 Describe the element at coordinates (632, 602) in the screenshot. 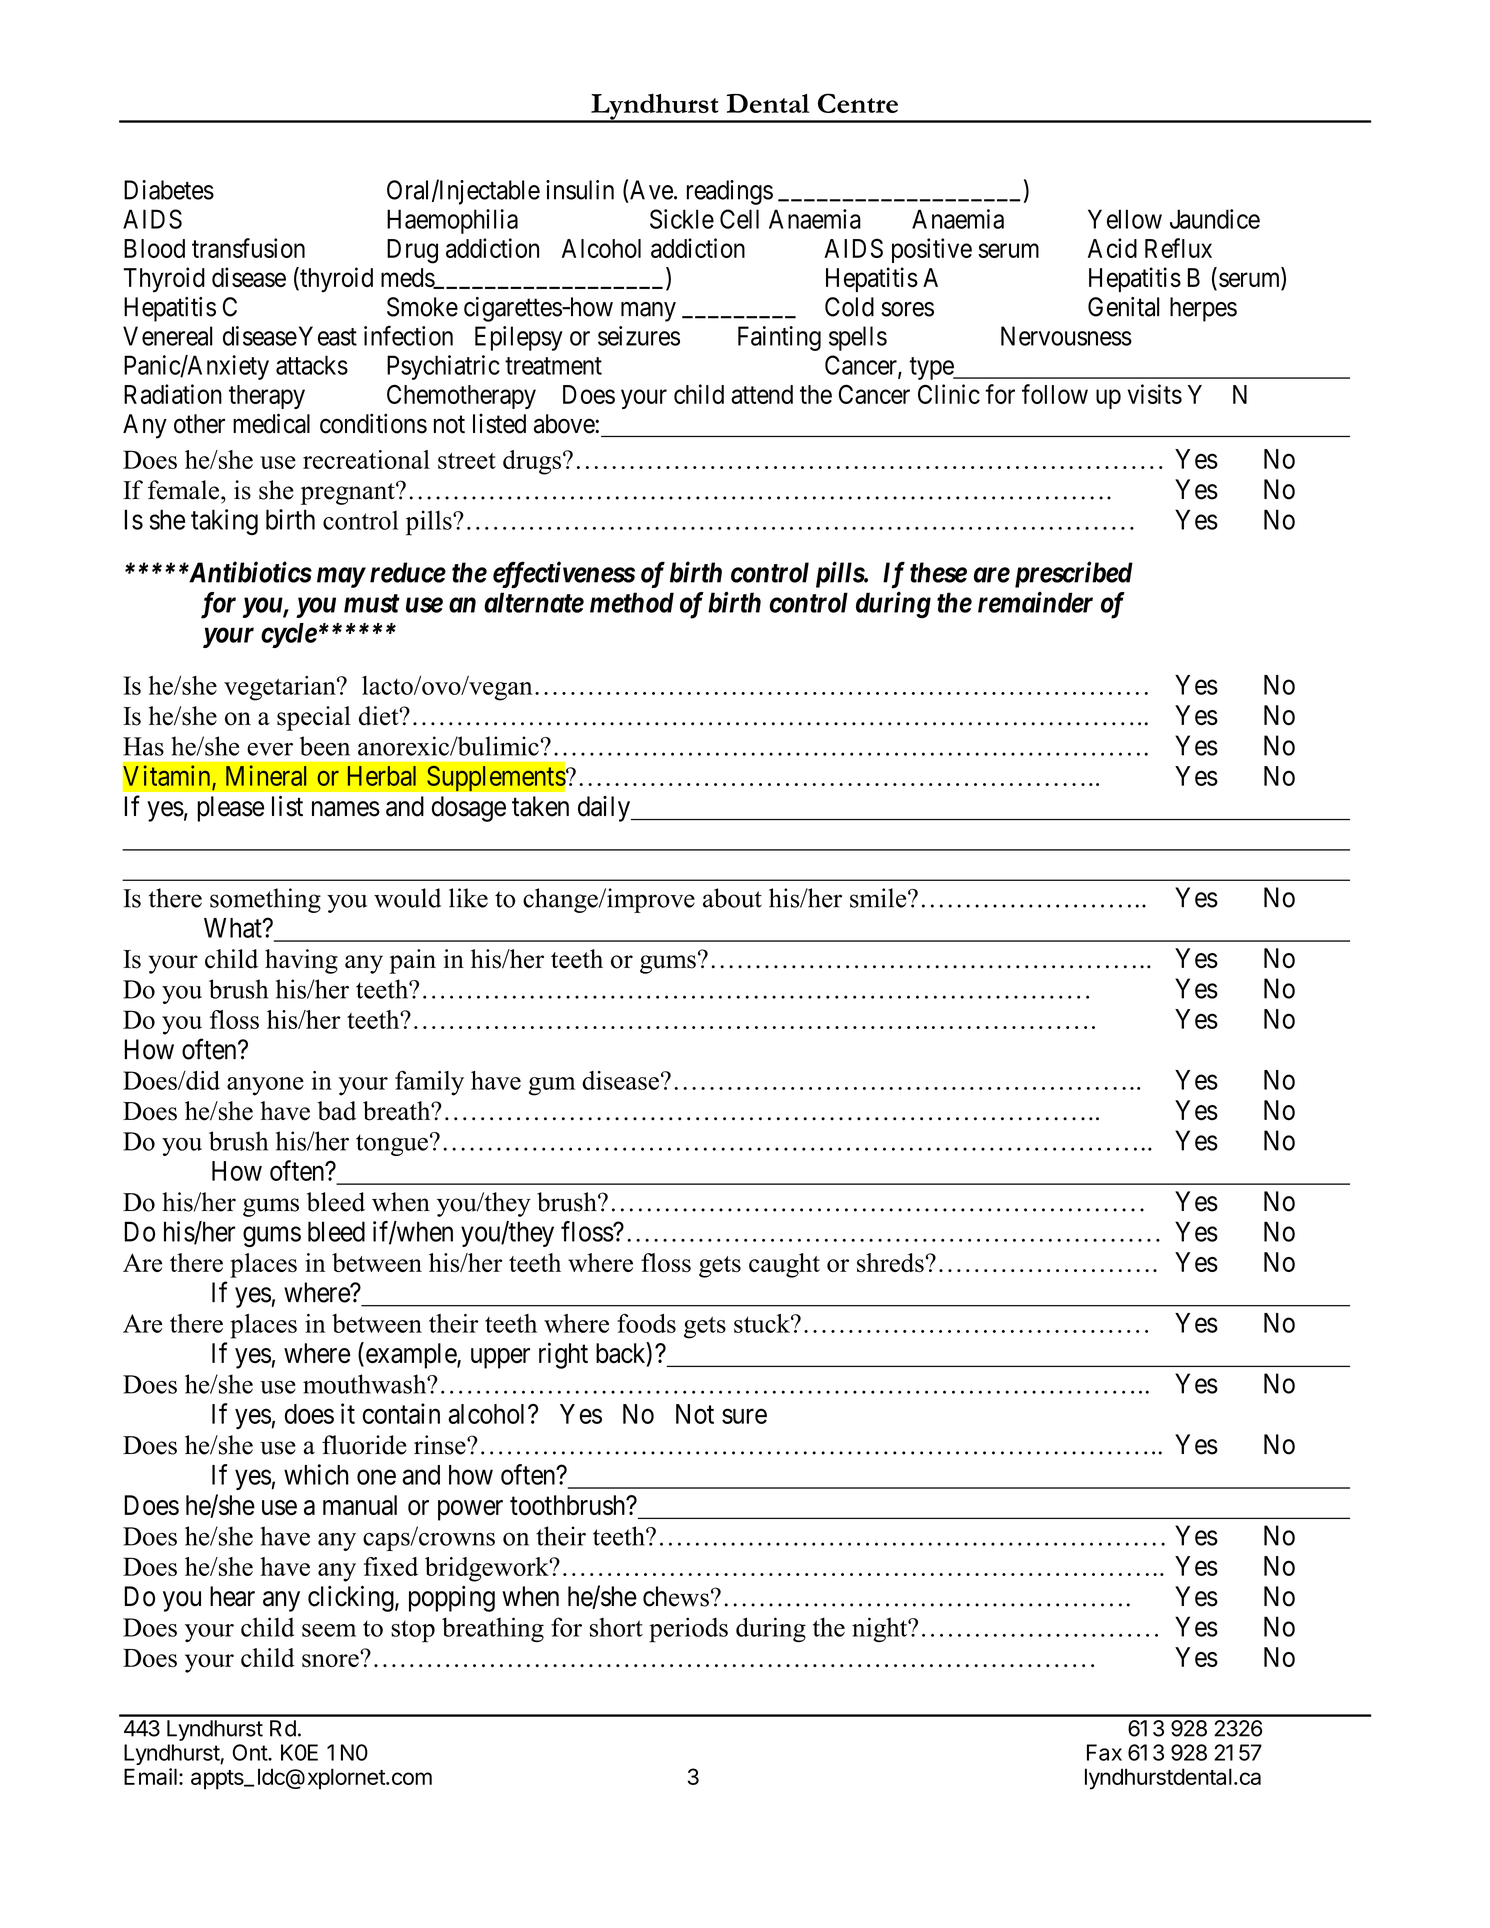

I see `method` at that location.
